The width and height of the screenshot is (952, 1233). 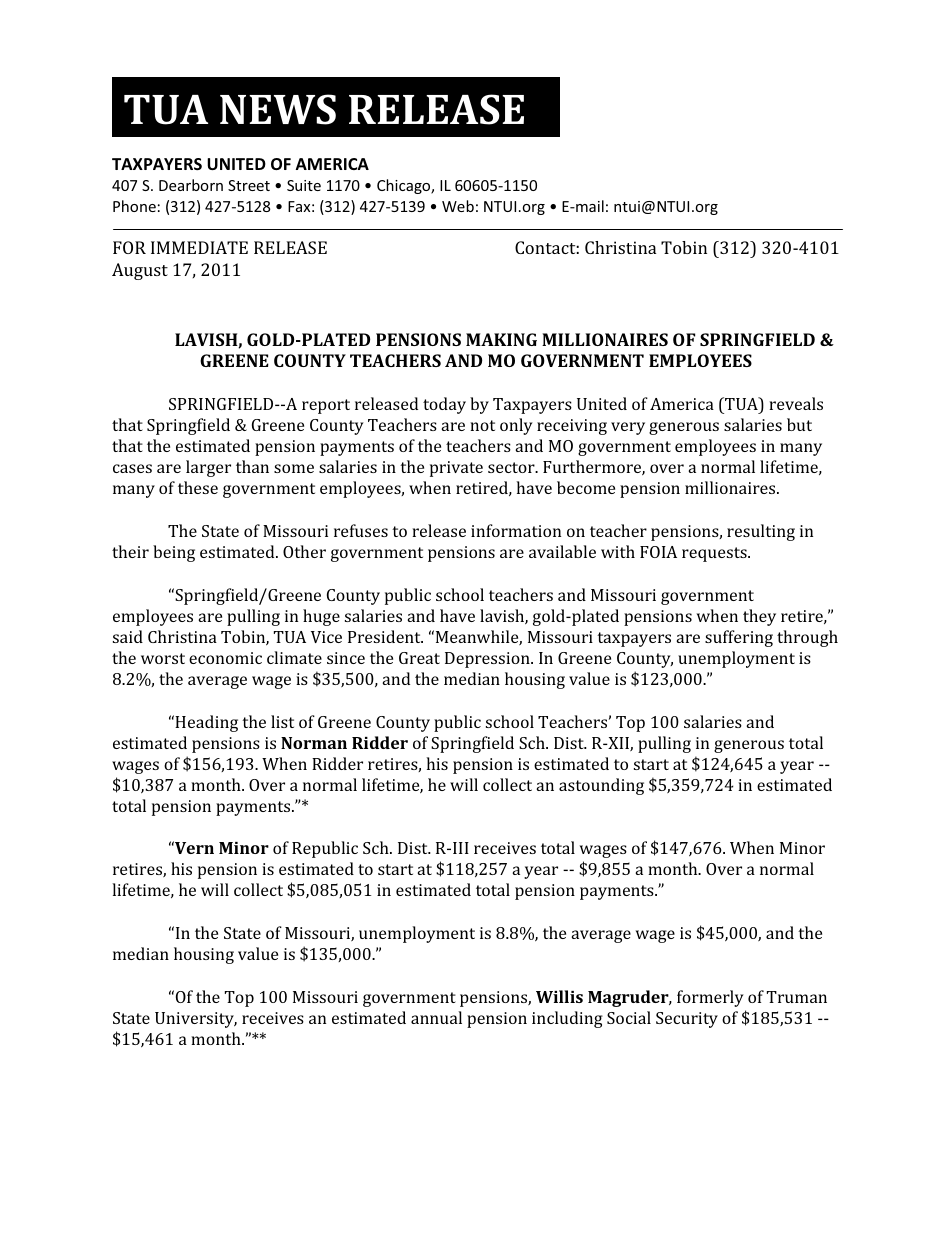 What do you see at coordinates (516, 530) in the screenshot?
I see `information` at bounding box center [516, 530].
